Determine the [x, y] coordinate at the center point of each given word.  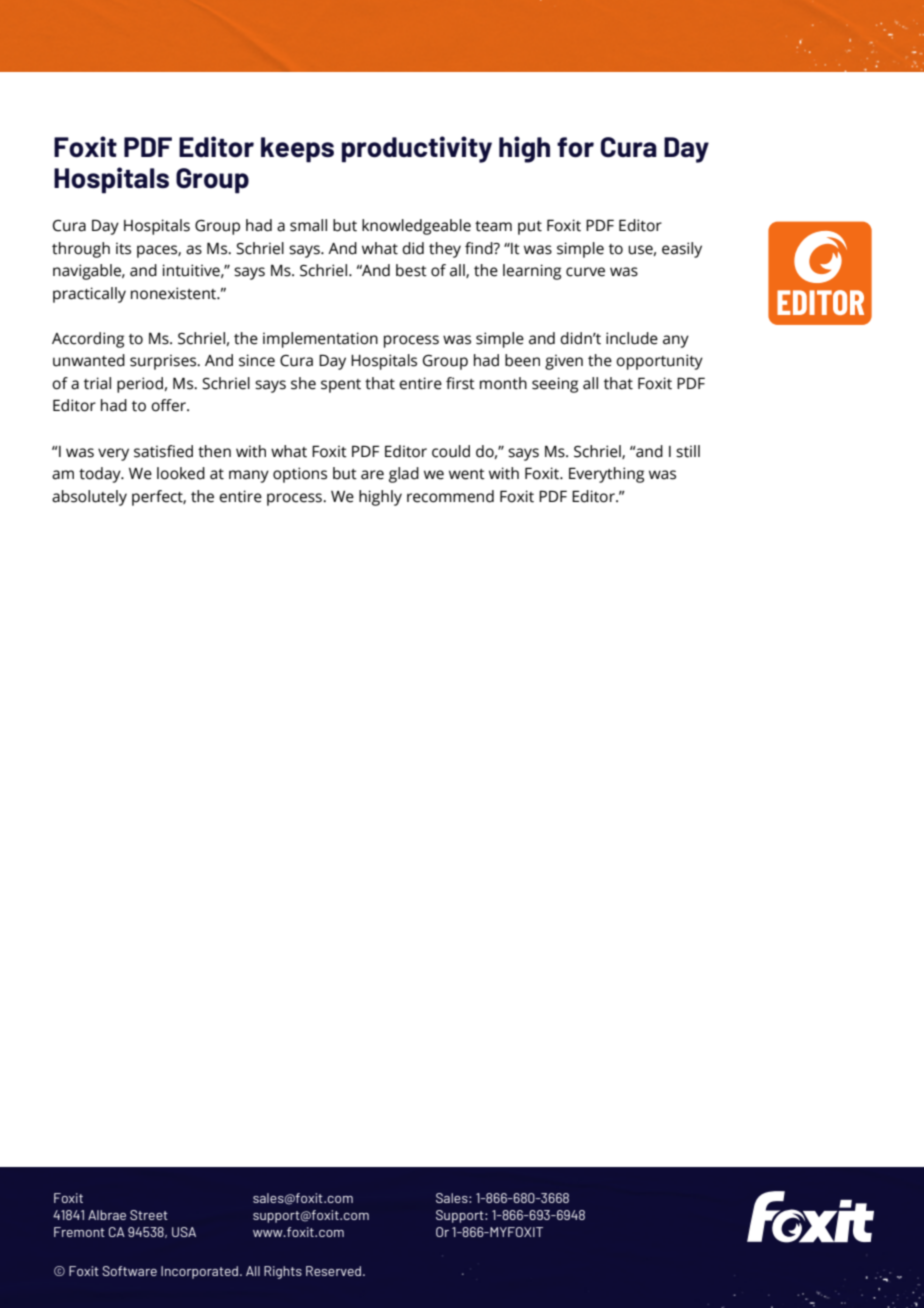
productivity [417, 149]
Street [149, 1215]
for [575, 147]
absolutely [89, 498]
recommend [450, 496]
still [688, 451]
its [123, 248]
